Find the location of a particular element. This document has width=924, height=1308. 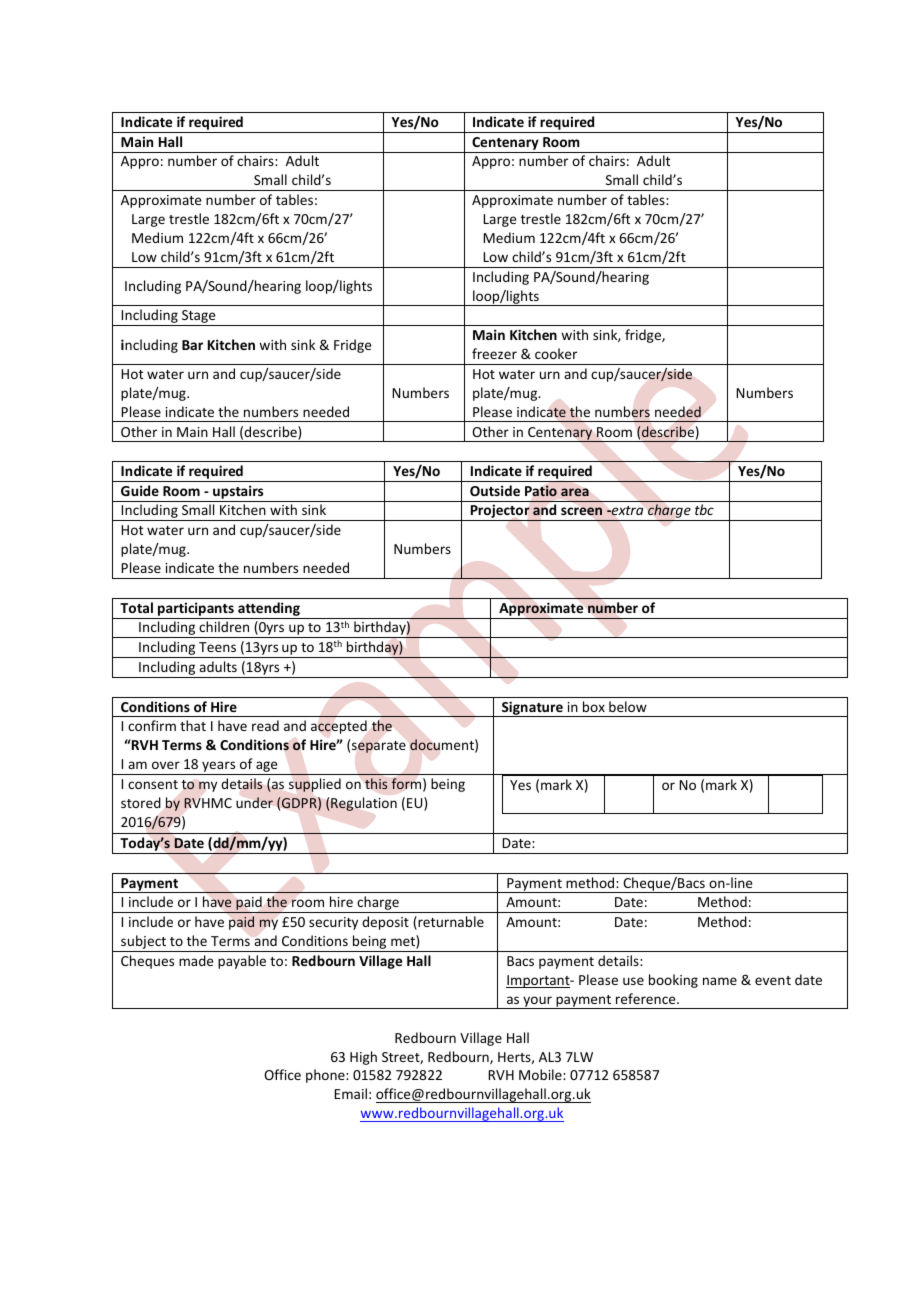

Mobile is located at coordinates (541, 1074).
